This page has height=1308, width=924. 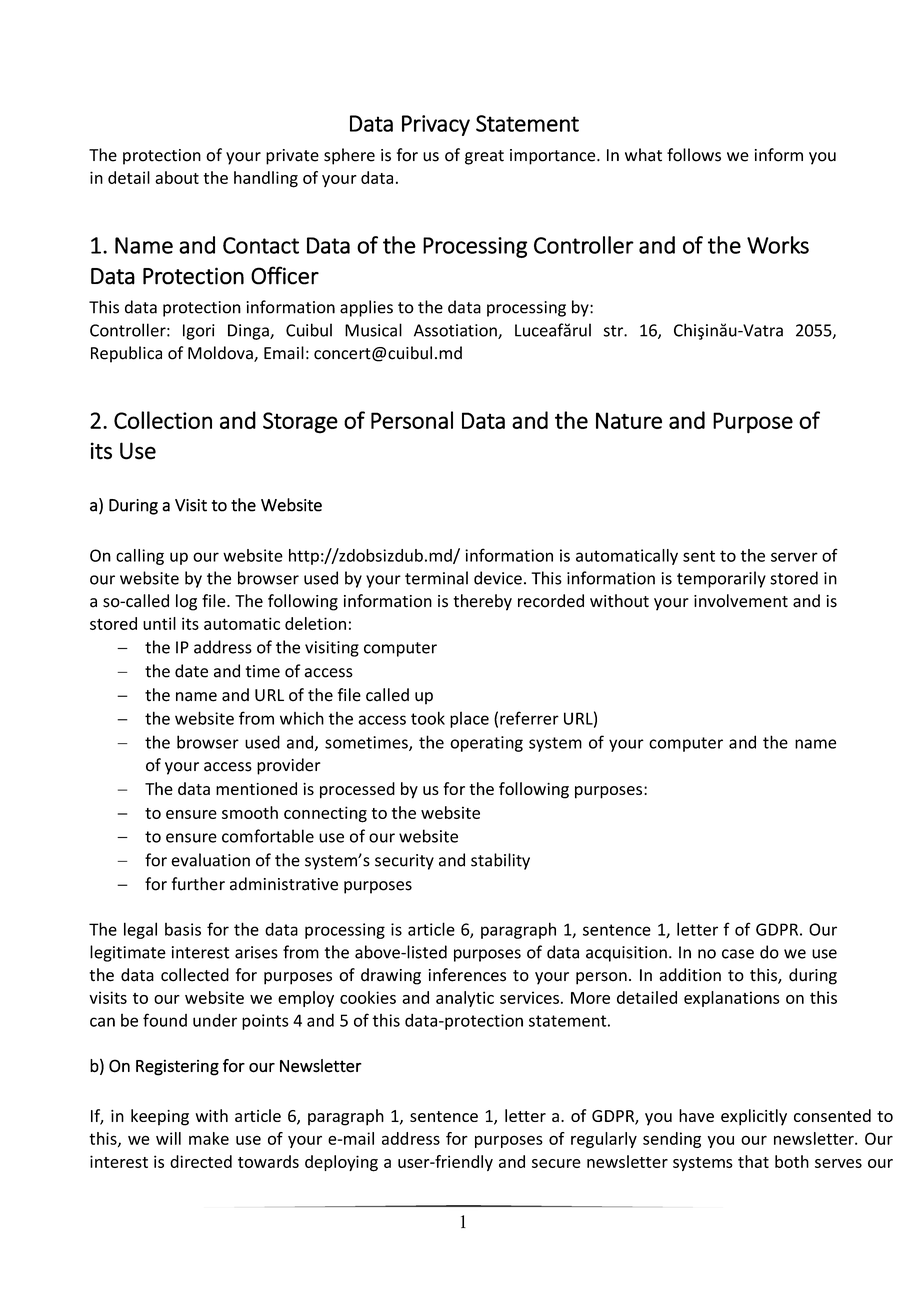 What do you see at coordinates (163, 420) in the page?
I see `Collection` at bounding box center [163, 420].
